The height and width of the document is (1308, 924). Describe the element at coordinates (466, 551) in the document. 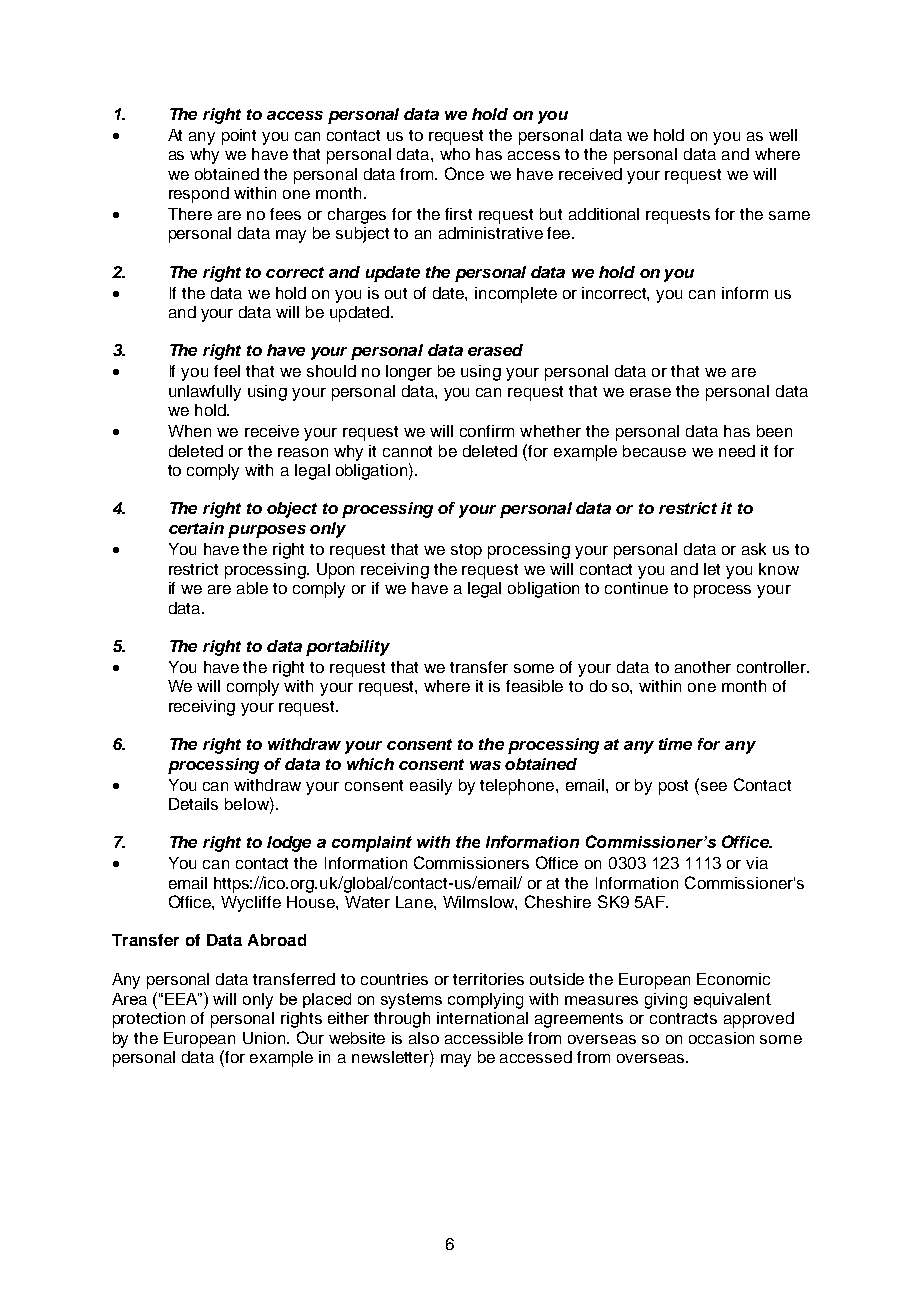

I see `stop` at that location.
